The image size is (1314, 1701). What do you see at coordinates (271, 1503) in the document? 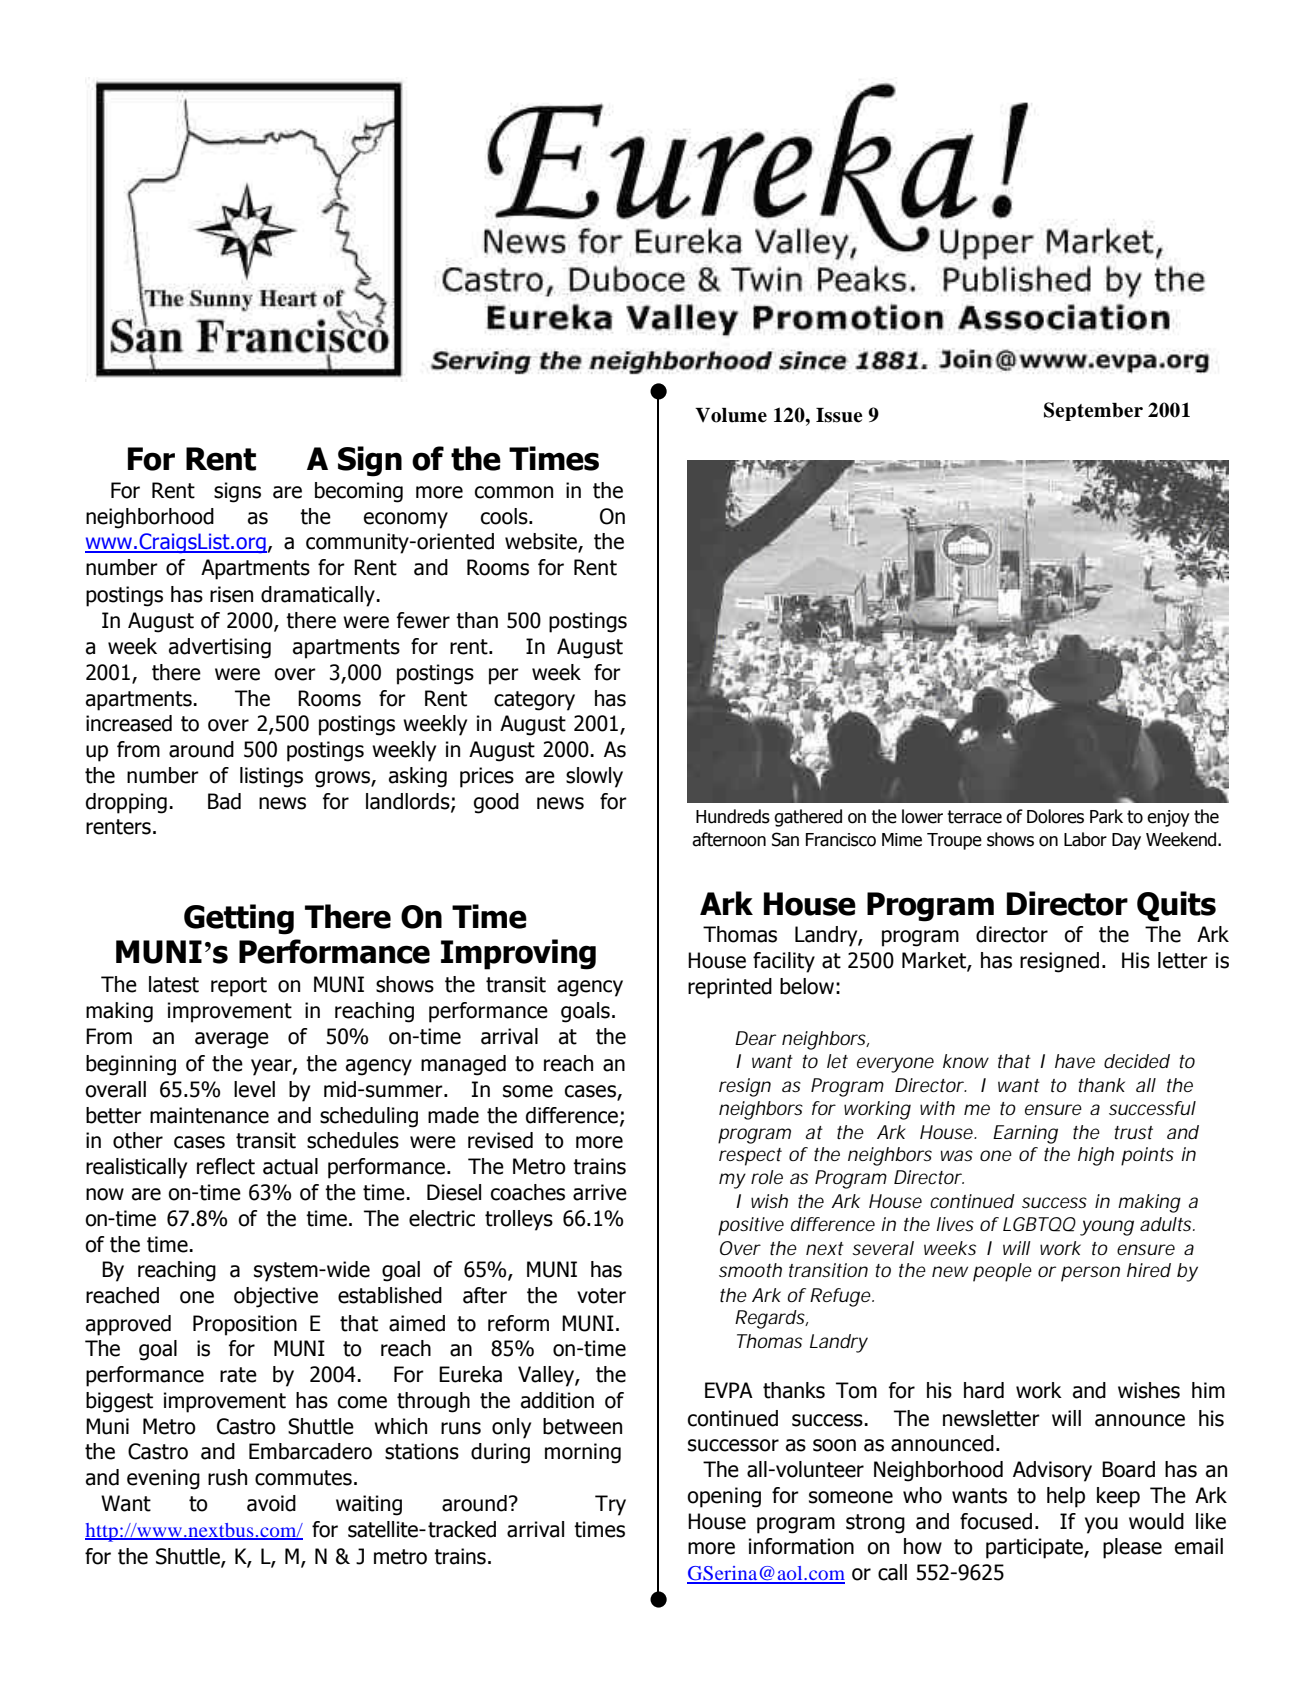
I see `avoid` at bounding box center [271, 1503].
